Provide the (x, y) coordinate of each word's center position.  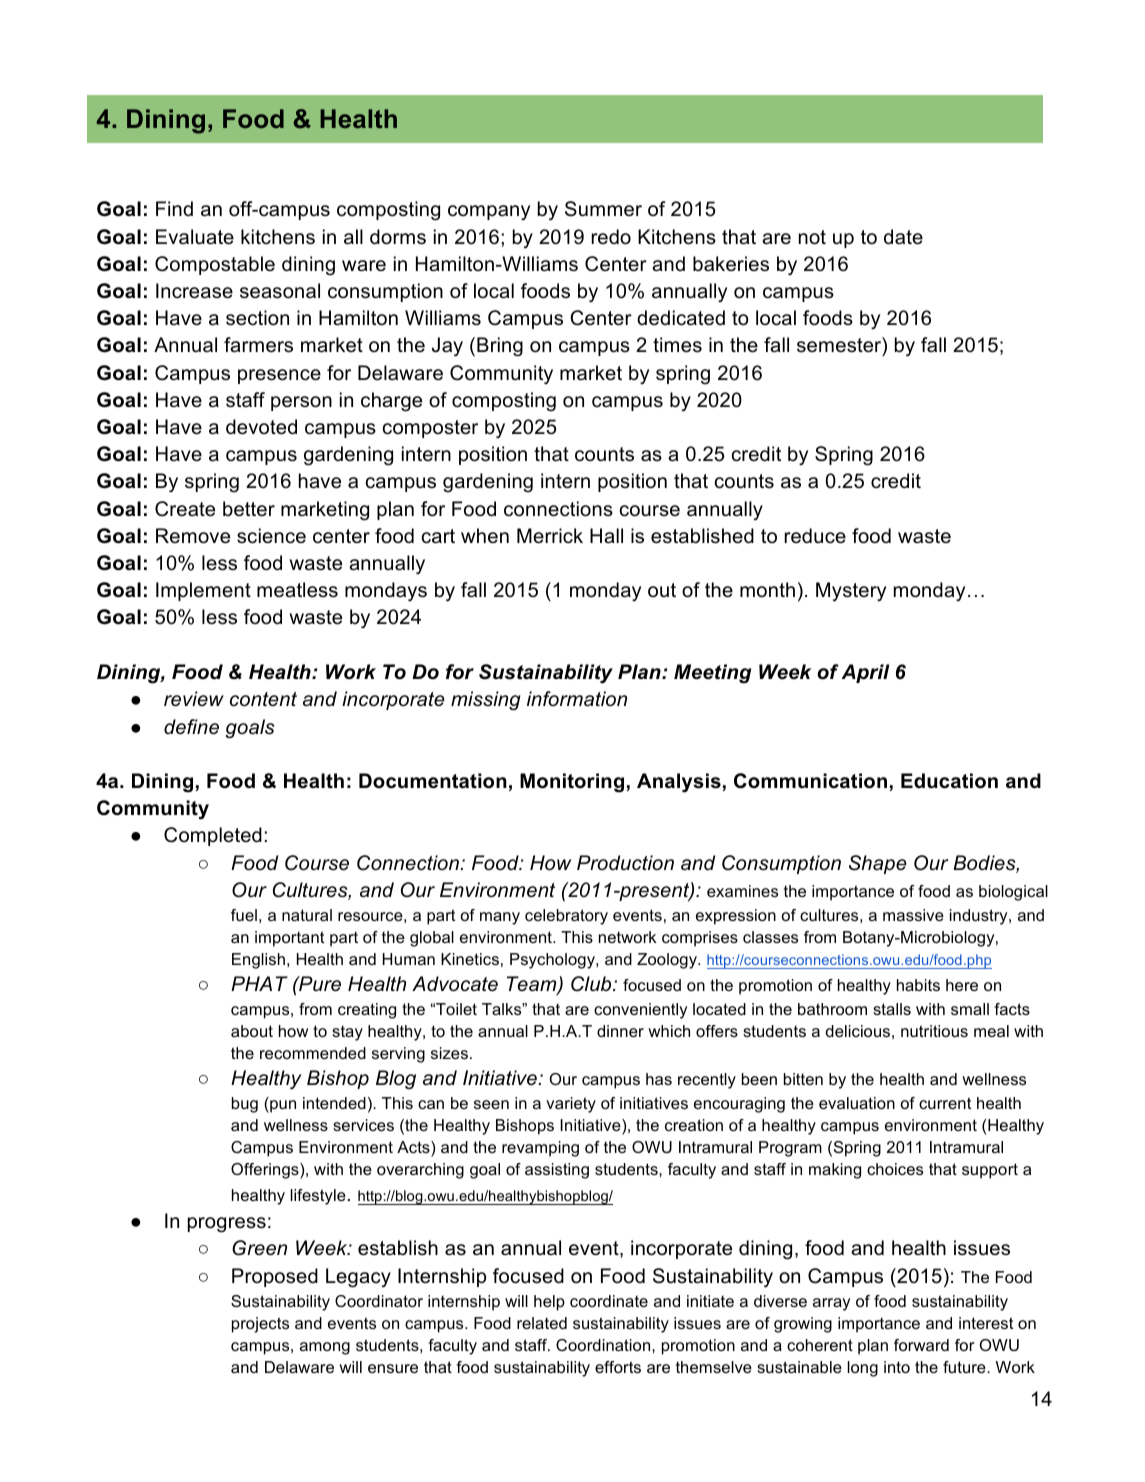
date (903, 237)
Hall (606, 536)
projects (260, 1325)
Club (592, 984)
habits (918, 985)
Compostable (215, 265)
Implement (203, 591)
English (258, 961)
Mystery (851, 592)
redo (611, 237)
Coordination (604, 1345)
